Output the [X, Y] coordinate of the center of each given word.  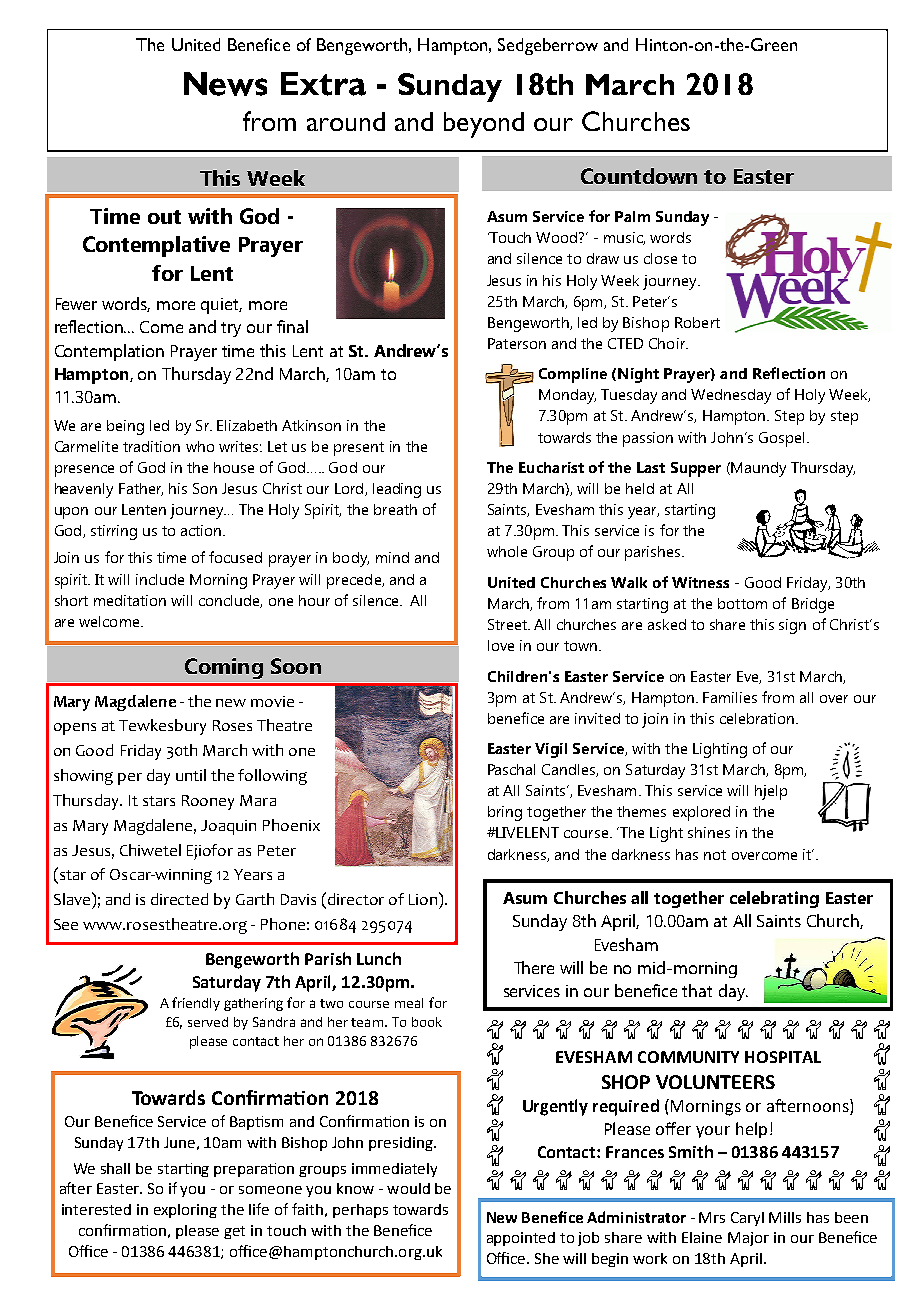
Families [730, 697]
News [225, 84]
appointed [521, 1239]
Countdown [639, 176]
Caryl [747, 1219]
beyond [484, 125]
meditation [130, 600]
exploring [185, 1211]
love [501, 645]
